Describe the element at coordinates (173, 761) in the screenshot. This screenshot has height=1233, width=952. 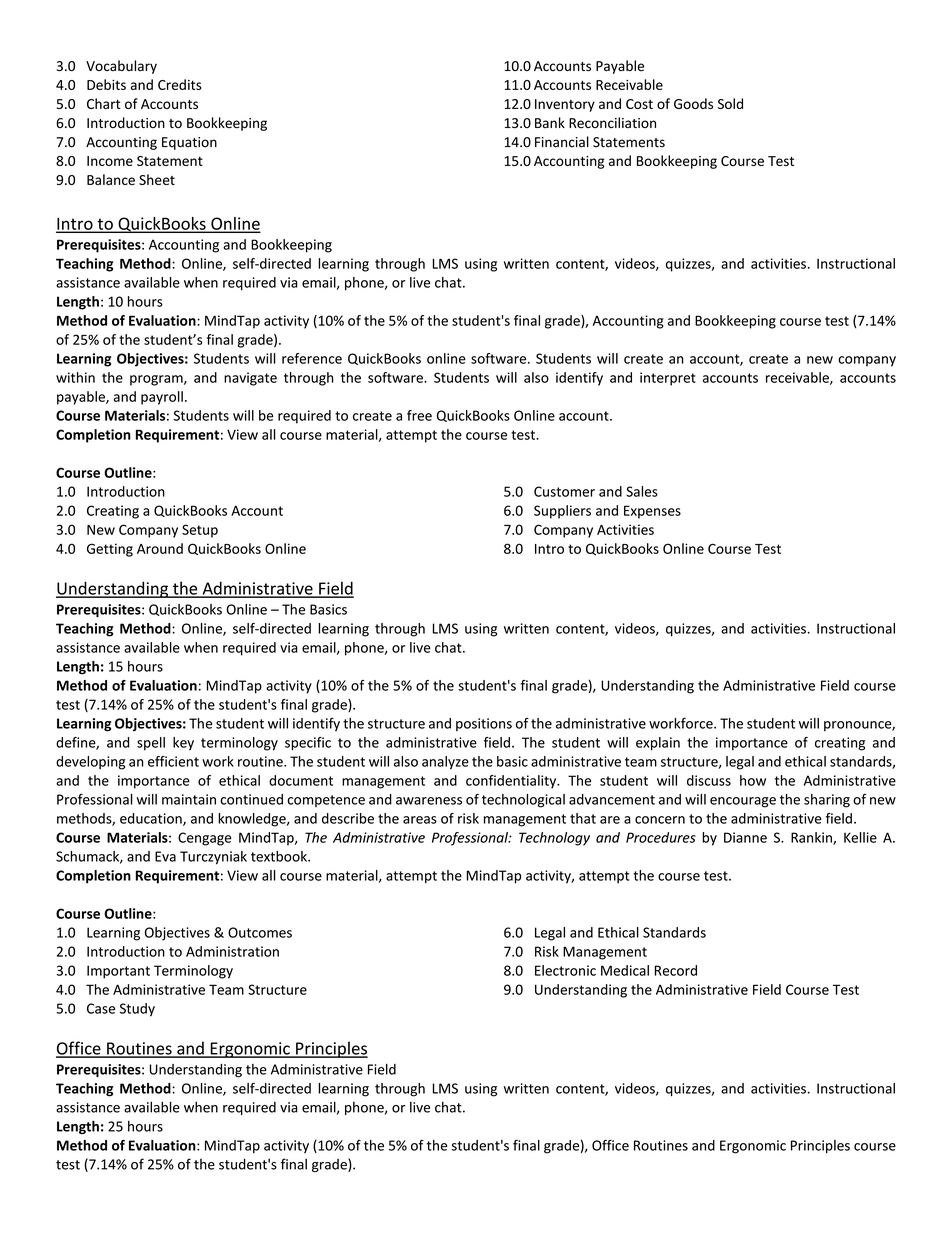
I see `efficient` at that location.
